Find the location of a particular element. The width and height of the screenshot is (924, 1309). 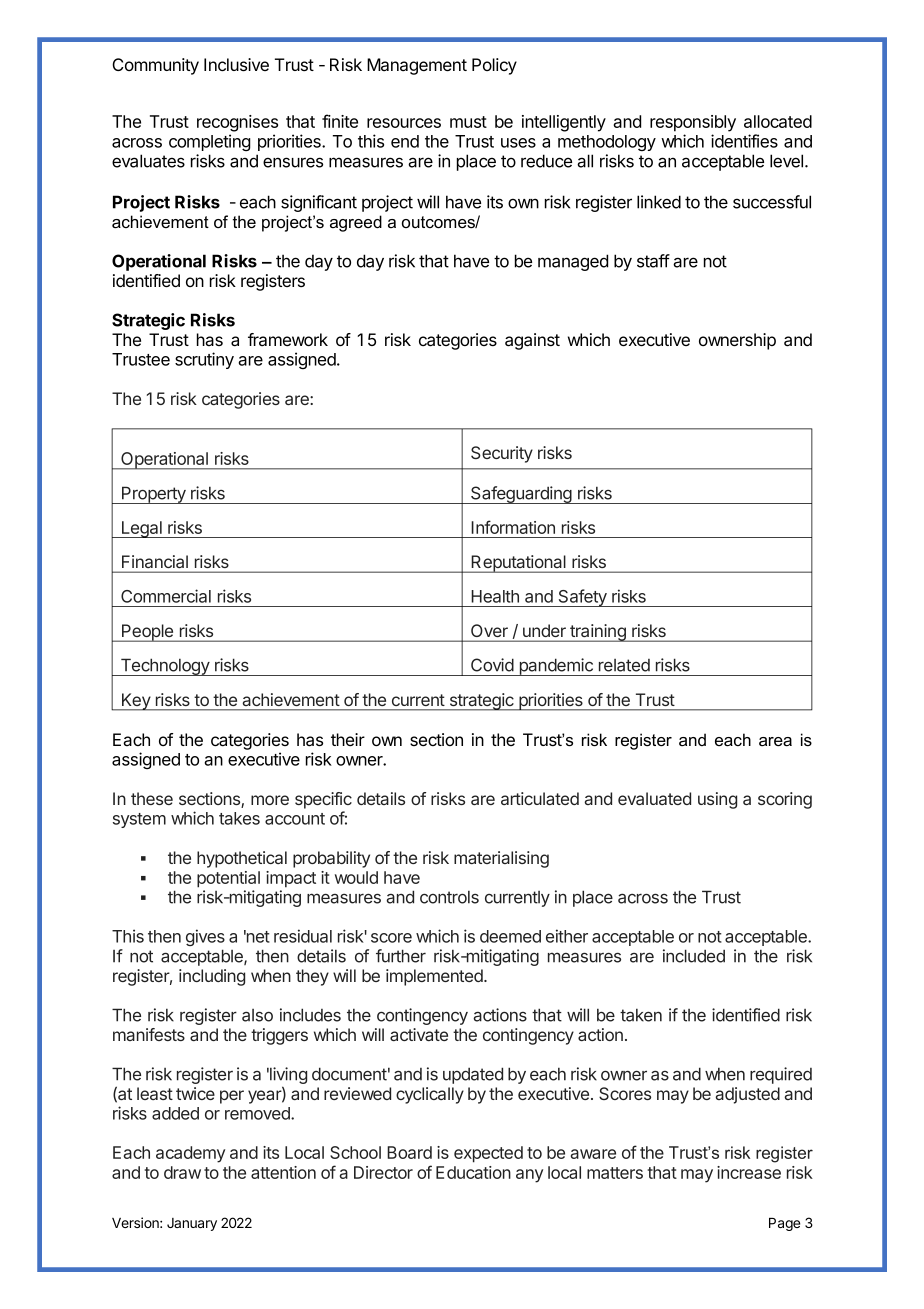

draw is located at coordinates (182, 1172).
